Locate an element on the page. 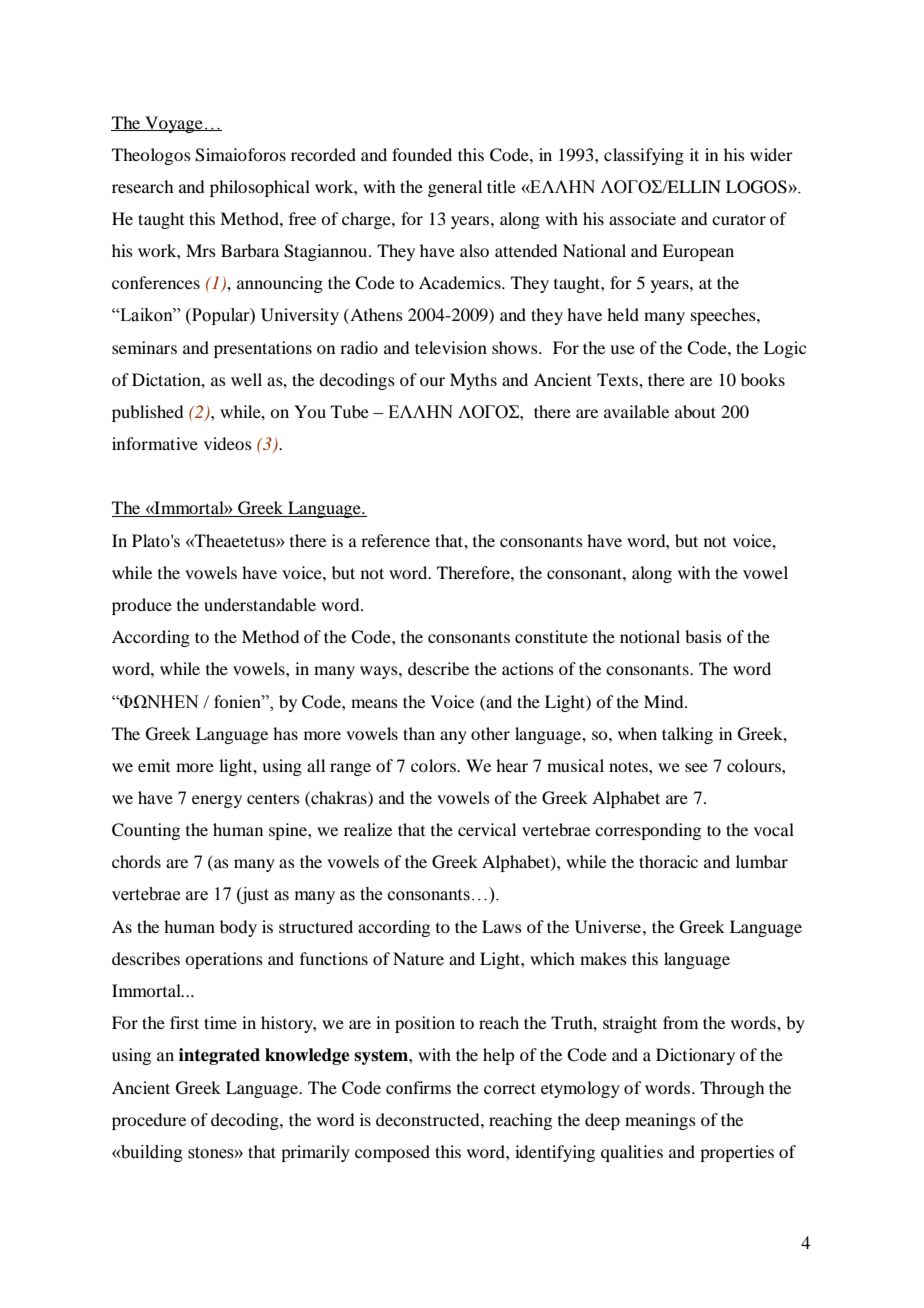 This image has width=924, height=1308. founded is located at coordinates (422, 154).
